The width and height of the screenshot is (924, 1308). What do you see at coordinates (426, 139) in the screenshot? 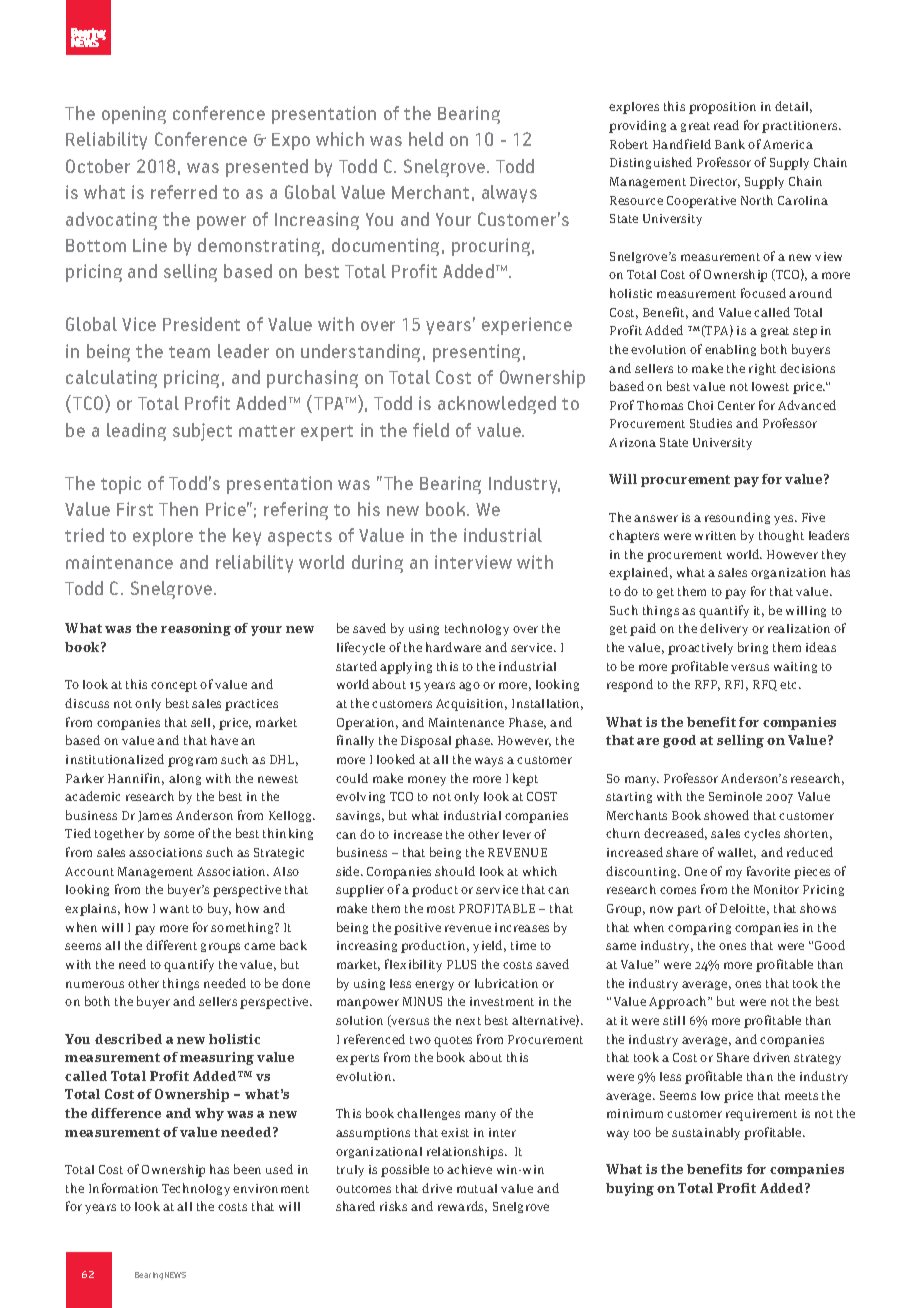
I see `held` at bounding box center [426, 139].
